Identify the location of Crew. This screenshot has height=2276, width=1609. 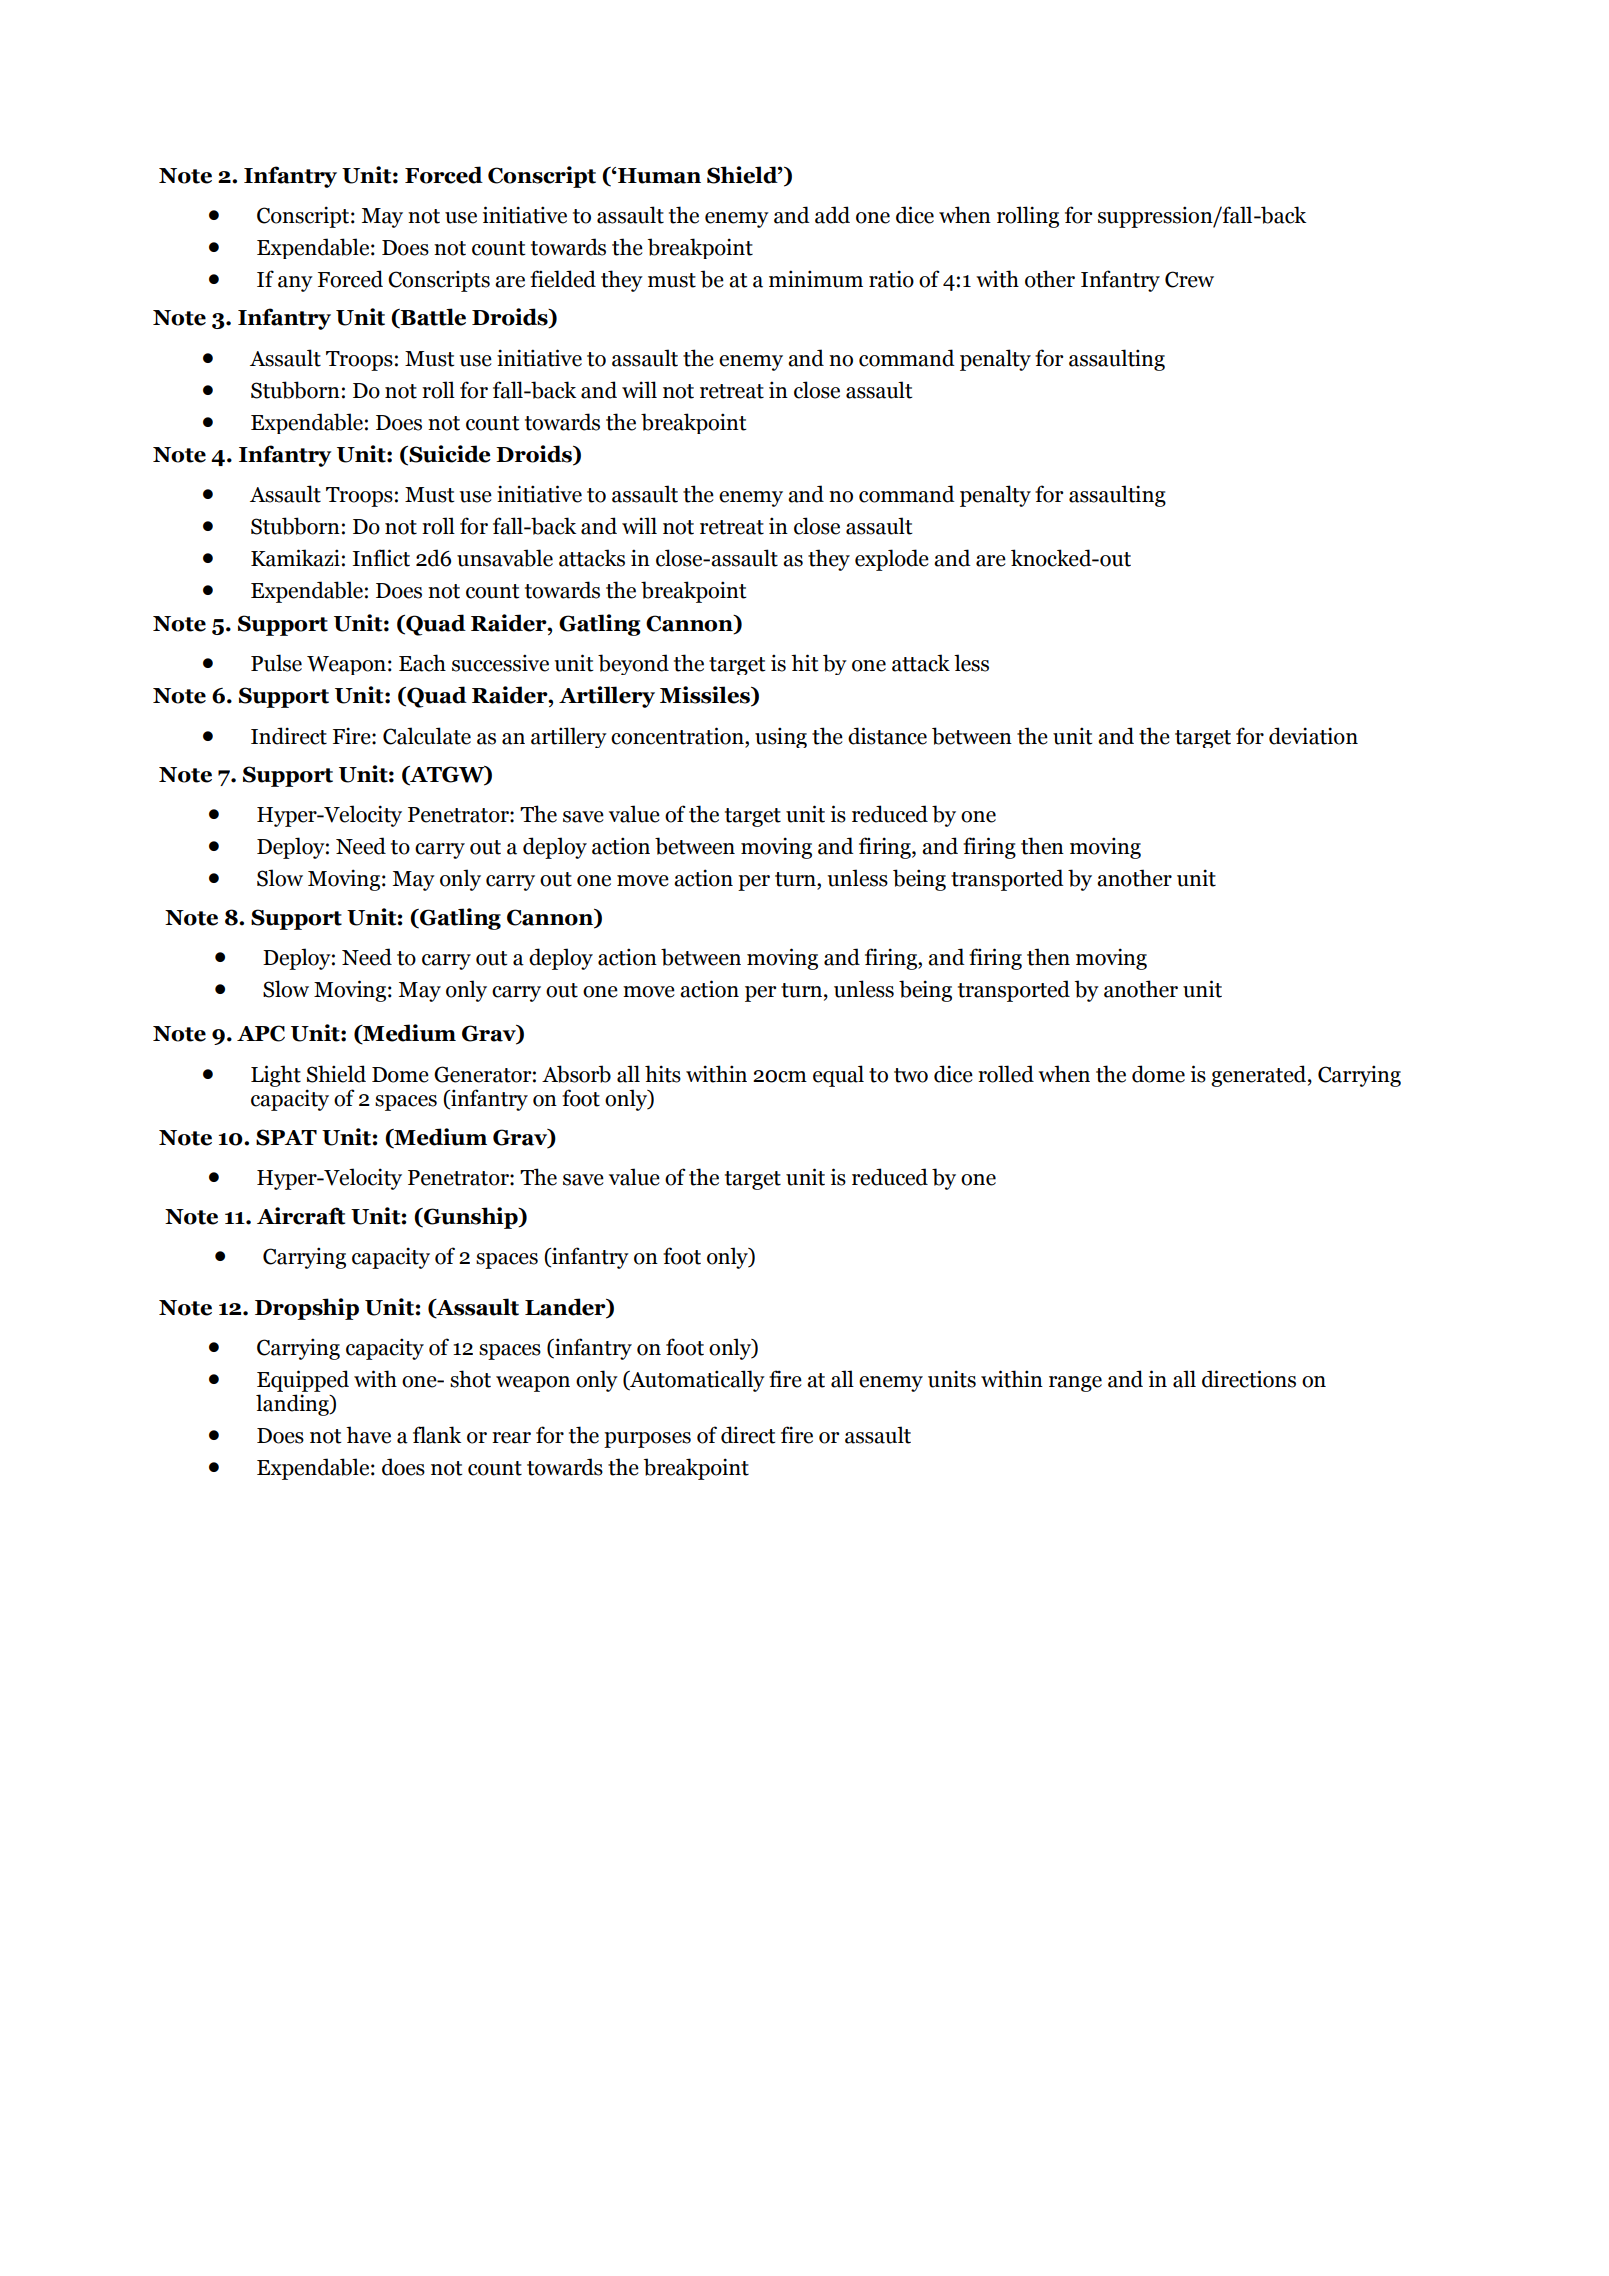
(1189, 279).
